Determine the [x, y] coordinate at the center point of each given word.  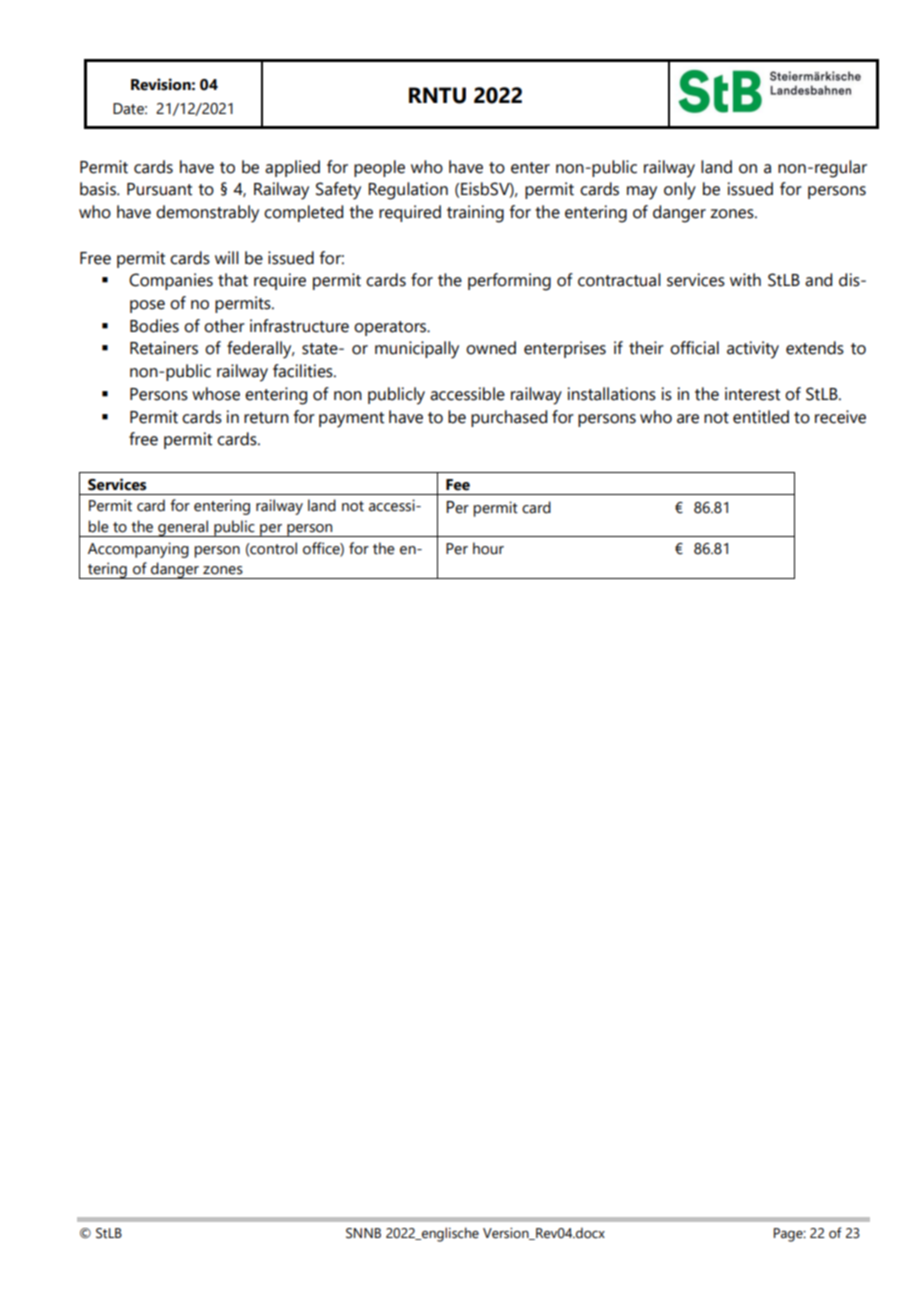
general [183, 528]
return [266, 418]
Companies [171, 281]
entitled [761, 417]
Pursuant [159, 189]
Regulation [408, 191]
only [680, 191]
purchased [509, 418]
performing [509, 282]
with [745, 280]
